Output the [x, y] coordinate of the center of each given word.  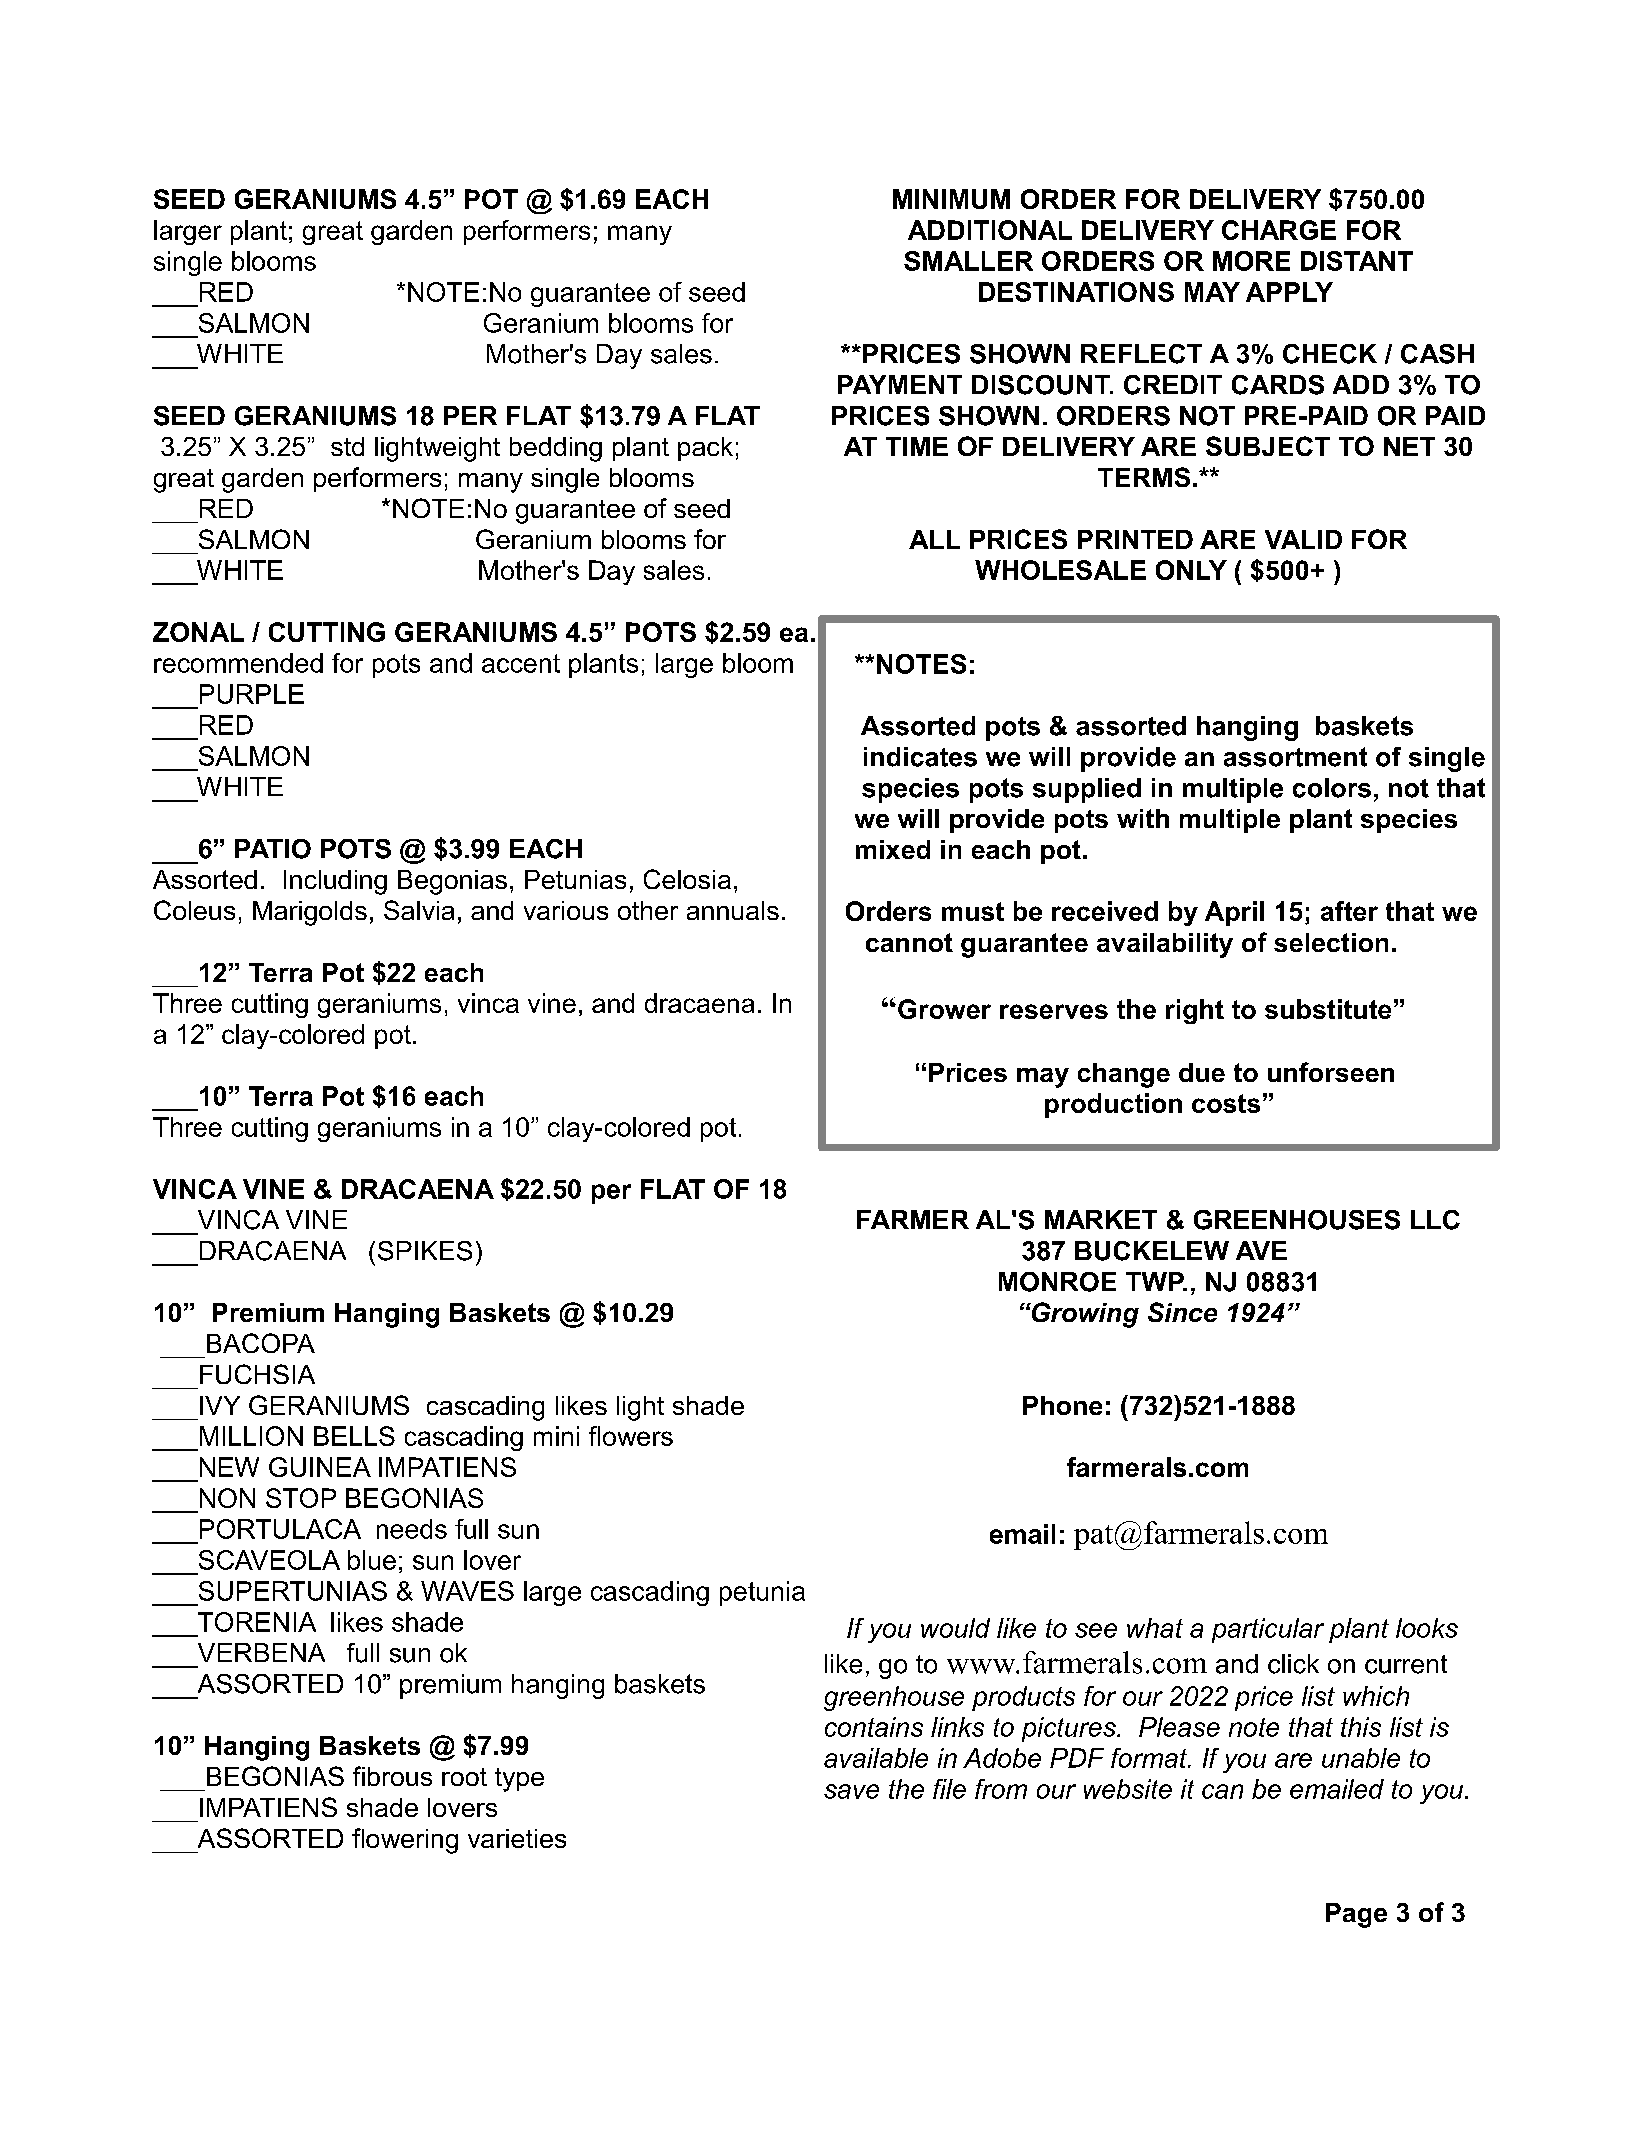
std [347, 446]
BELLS [354, 1436]
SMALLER [968, 261]
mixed [893, 849]
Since [1182, 1312]
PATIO [273, 849]
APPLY [1289, 292]
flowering [405, 1841]
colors [1332, 788]
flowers [631, 1436]
